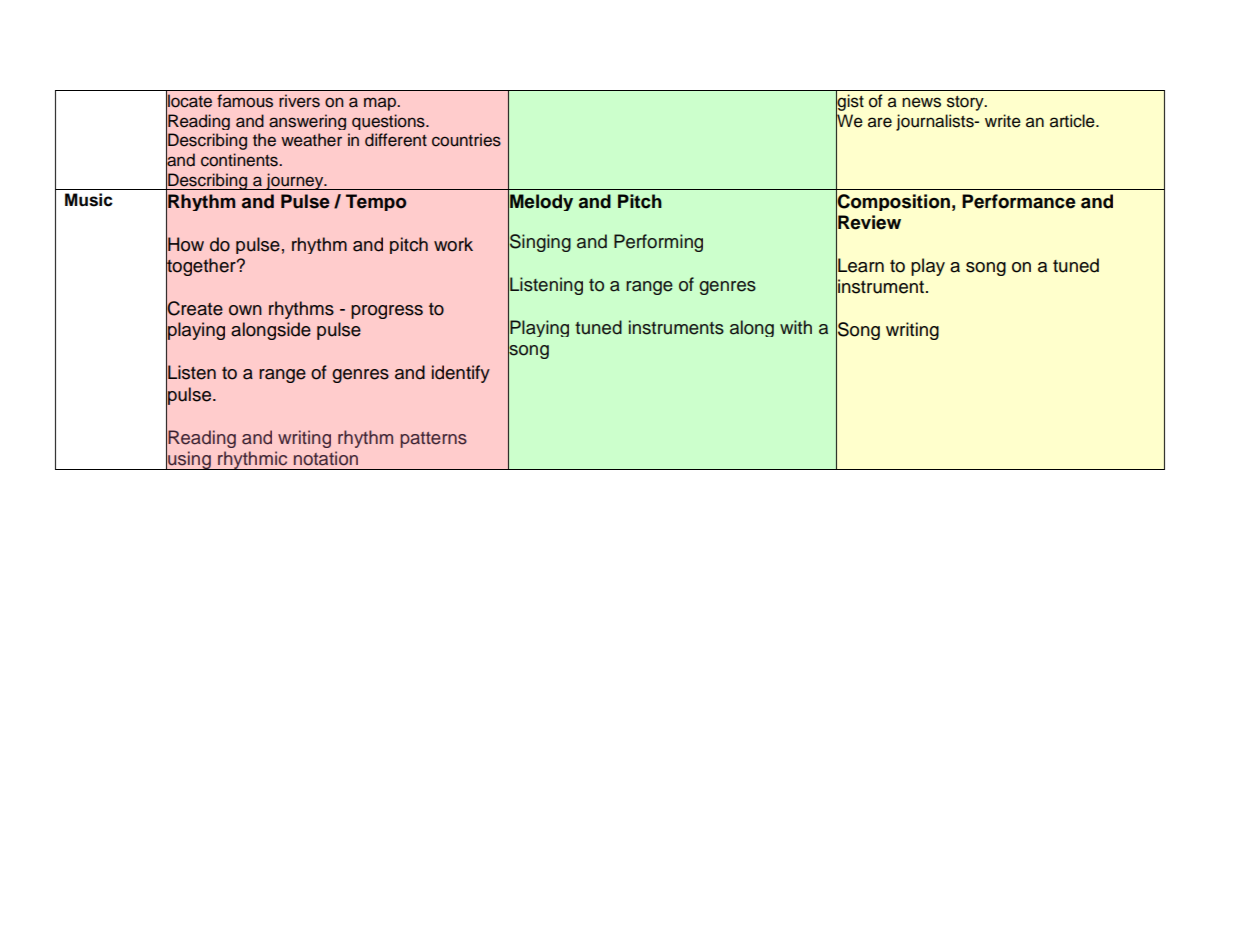 This document has height=952, width=1233. What do you see at coordinates (461, 374) in the document?
I see `identify` at bounding box center [461, 374].
